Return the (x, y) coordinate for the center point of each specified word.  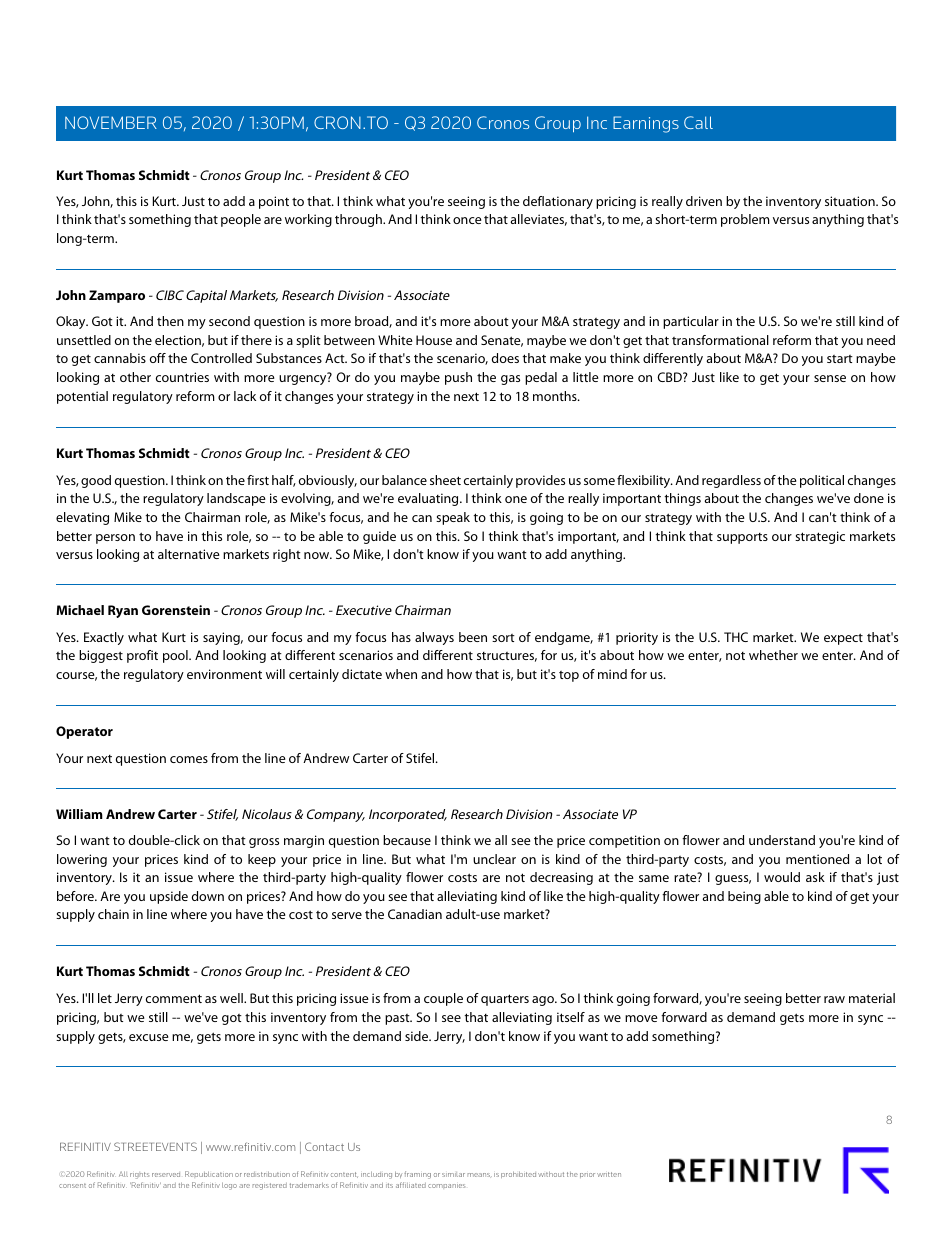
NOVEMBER (111, 122)
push (458, 378)
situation (851, 201)
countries (182, 377)
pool (176, 656)
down (208, 896)
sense (830, 378)
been (473, 637)
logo (229, 1186)
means (480, 1175)
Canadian (415, 914)
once (467, 220)
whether (773, 655)
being (744, 897)
